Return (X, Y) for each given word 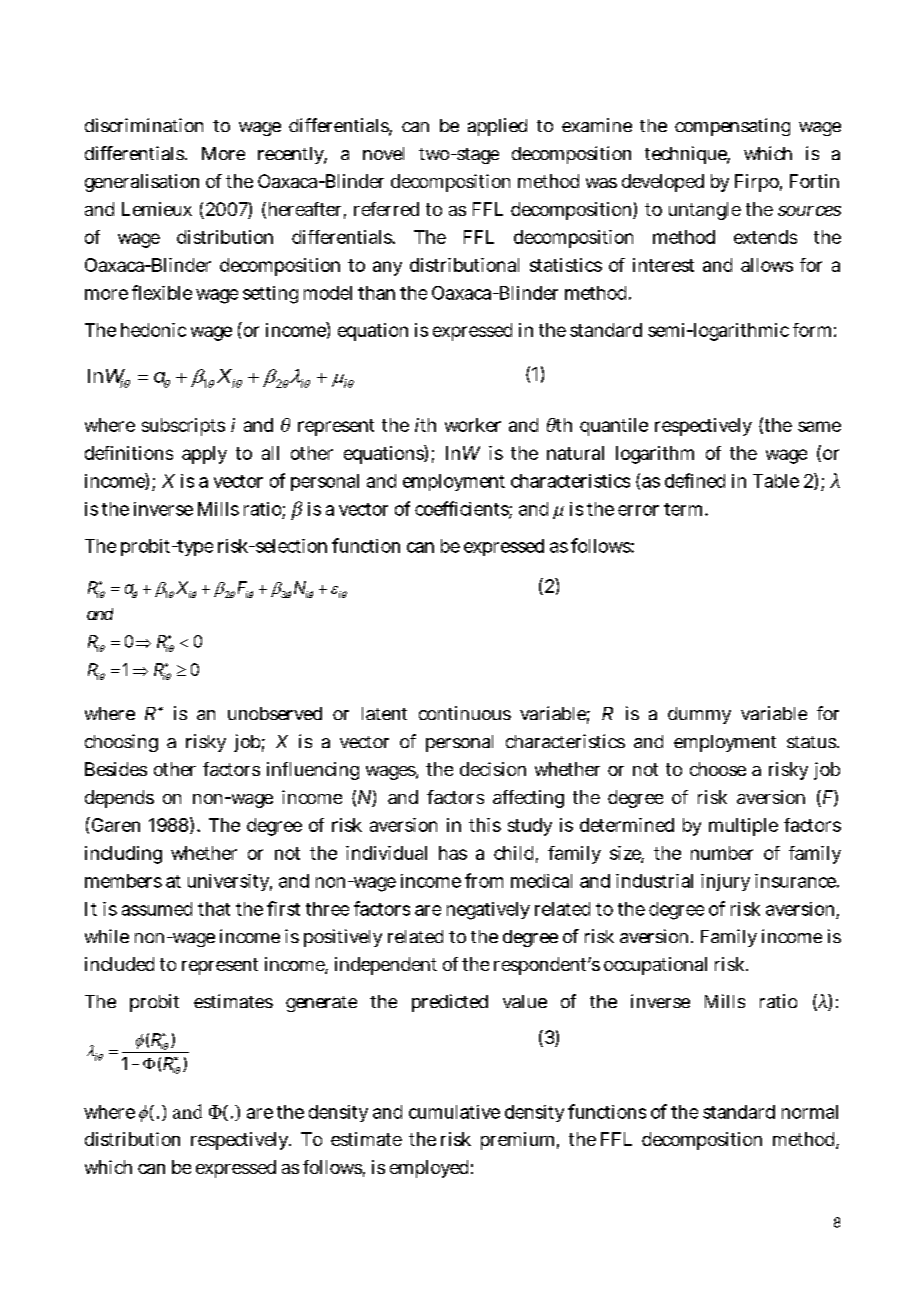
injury (725, 882)
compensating (732, 127)
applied (497, 127)
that (214, 909)
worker (473, 425)
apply (204, 455)
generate (321, 1004)
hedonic (153, 330)
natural (575, 453)
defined (695, 480)
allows (767, 265)
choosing (121, 743)
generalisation (142, 183)
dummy (699, 715)
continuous (465, 713)
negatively (488, 911)
